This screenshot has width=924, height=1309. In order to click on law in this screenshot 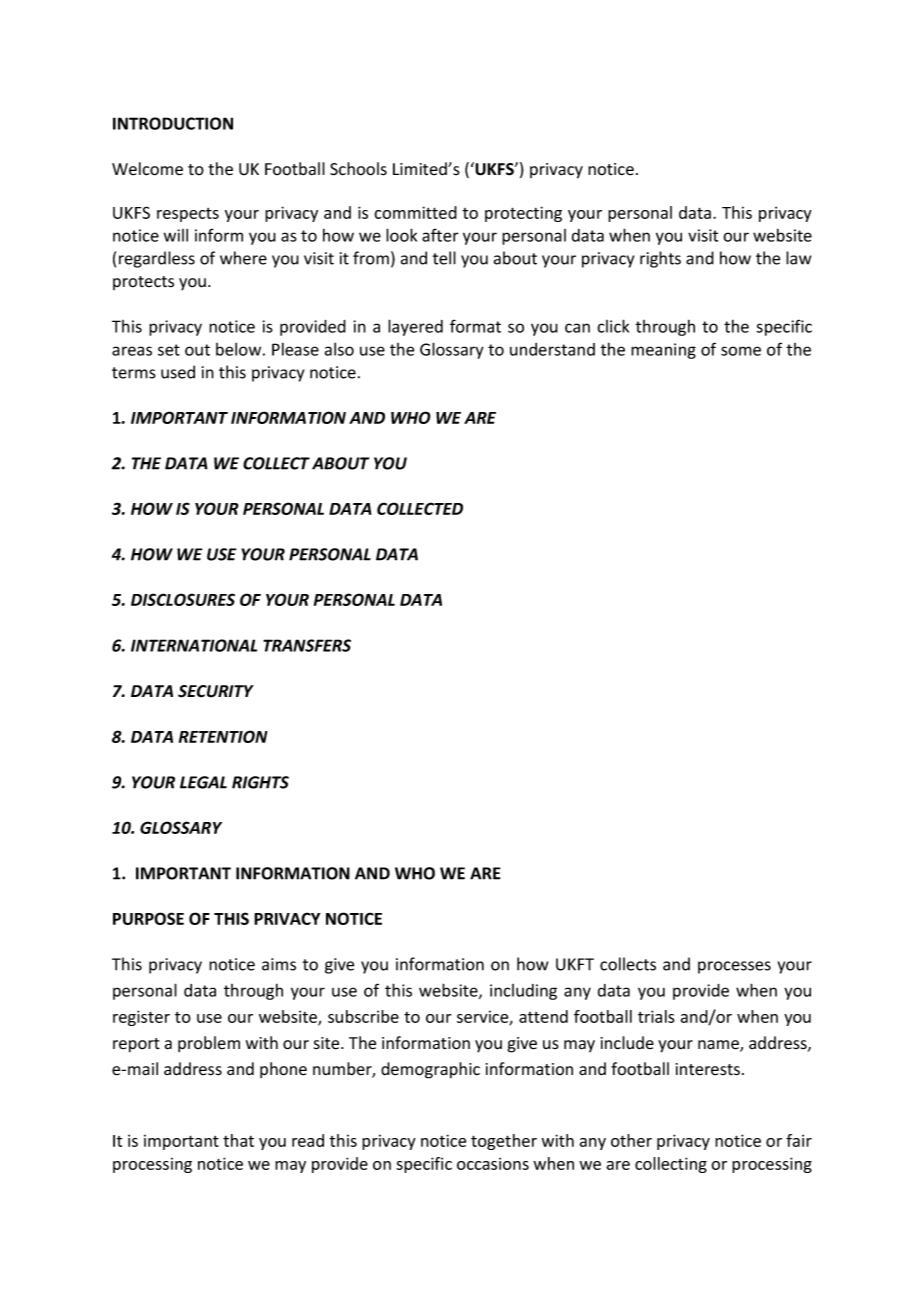, I will do `click(798, 258)`.
